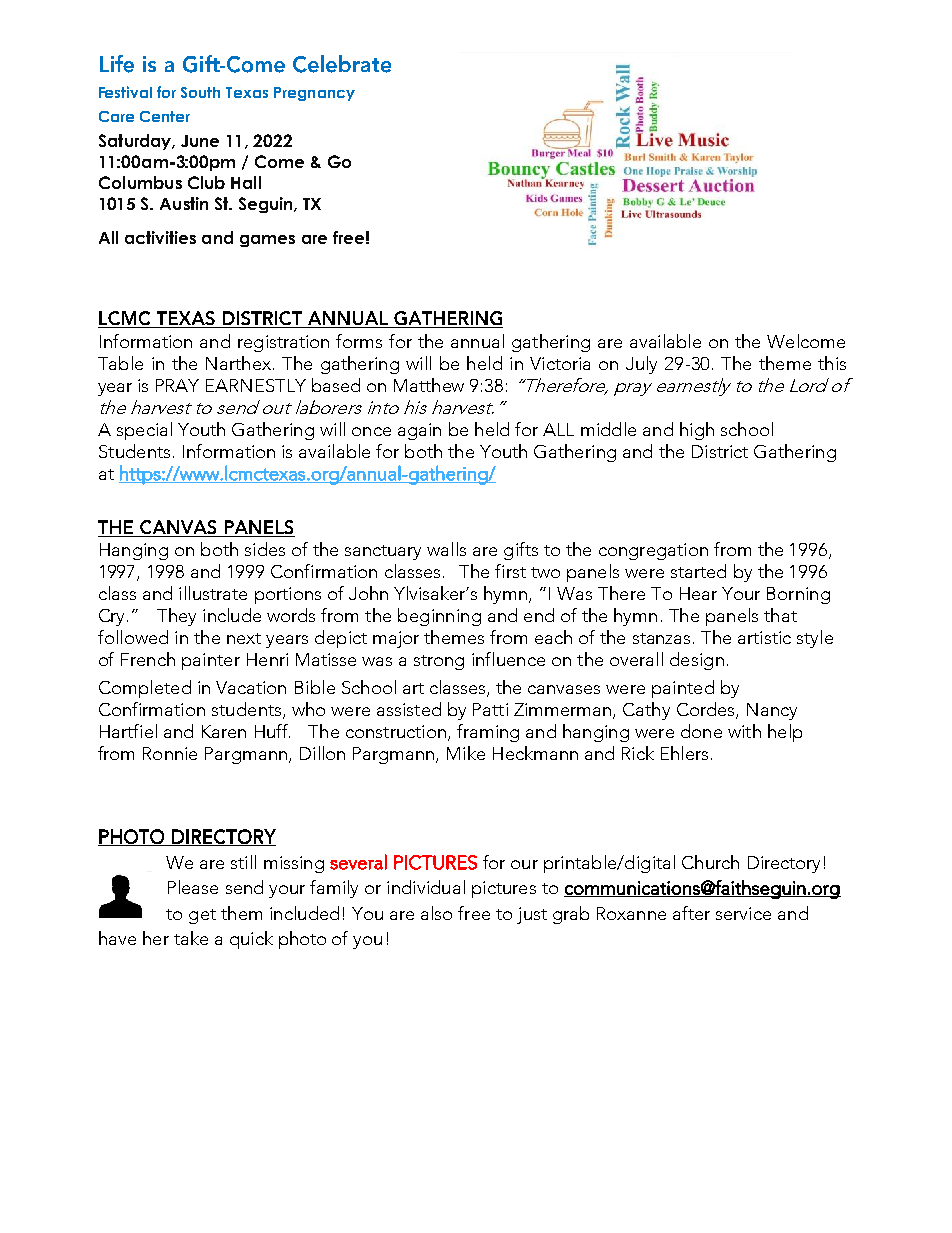 The width and height of the document is (952, 1233). Describe the element at coordinates (265, 549) in the document. I see `sides` at that location.
